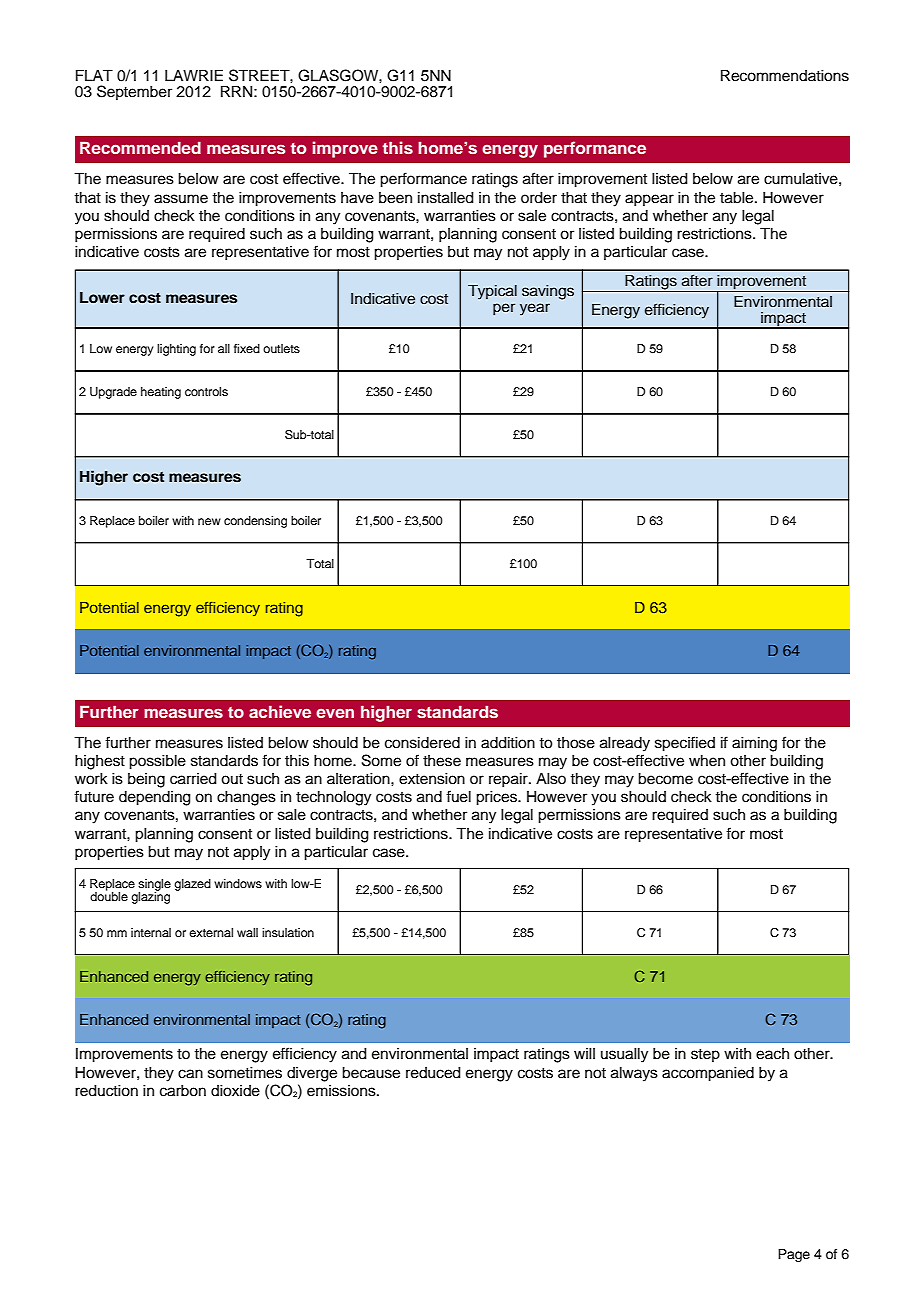 The width and height of the image is (924, 1308). I want to click on September, so click(134, 92).
